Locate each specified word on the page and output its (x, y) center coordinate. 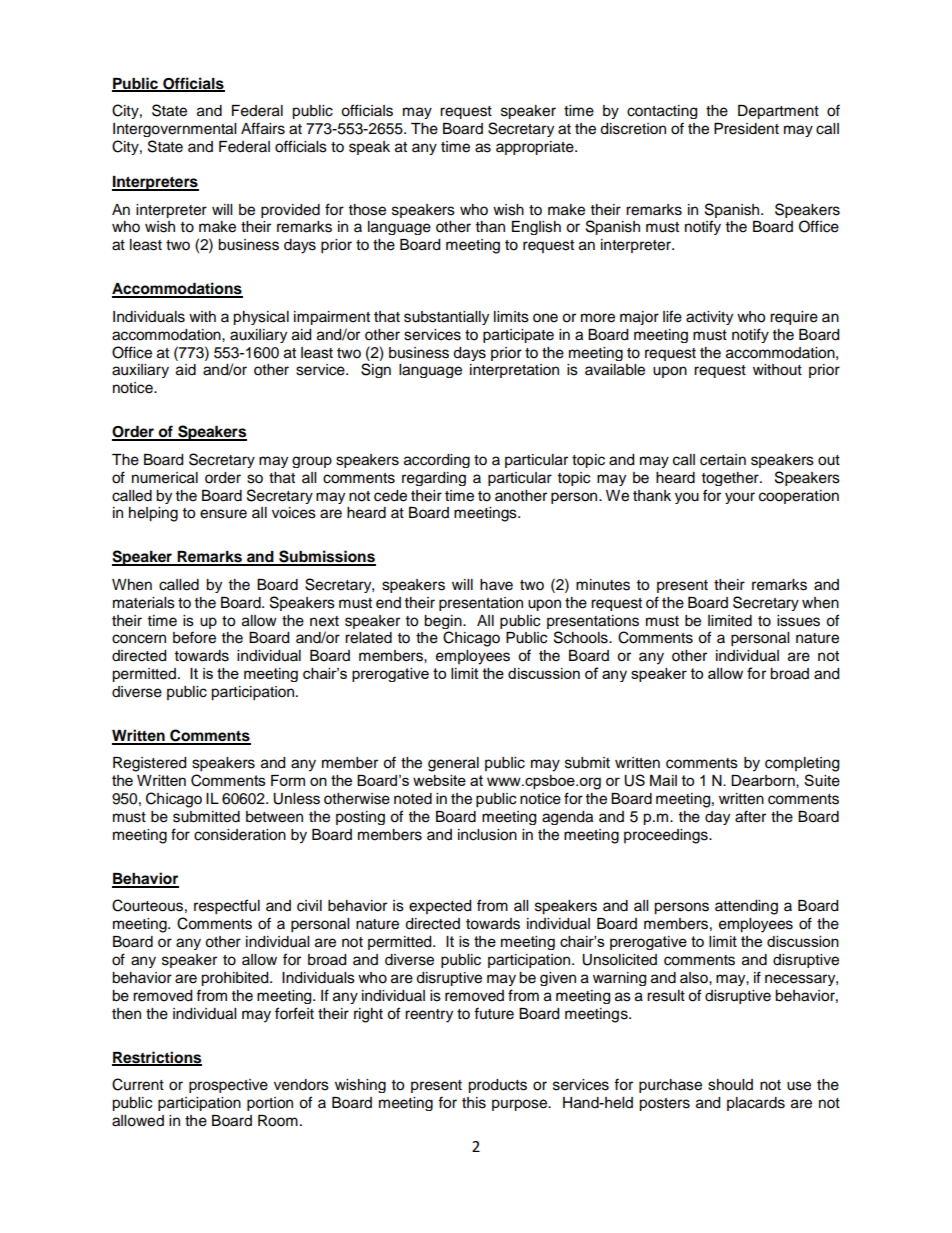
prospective (228, 1086)
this (474, 1103)
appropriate (536, 148)
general (453, 764)
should (730, 1085)
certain (723, 460)
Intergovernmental (174, 130)
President (746, 129)
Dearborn (764, 781)
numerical (165, 478)
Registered (149, 764)
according (437, 461)
